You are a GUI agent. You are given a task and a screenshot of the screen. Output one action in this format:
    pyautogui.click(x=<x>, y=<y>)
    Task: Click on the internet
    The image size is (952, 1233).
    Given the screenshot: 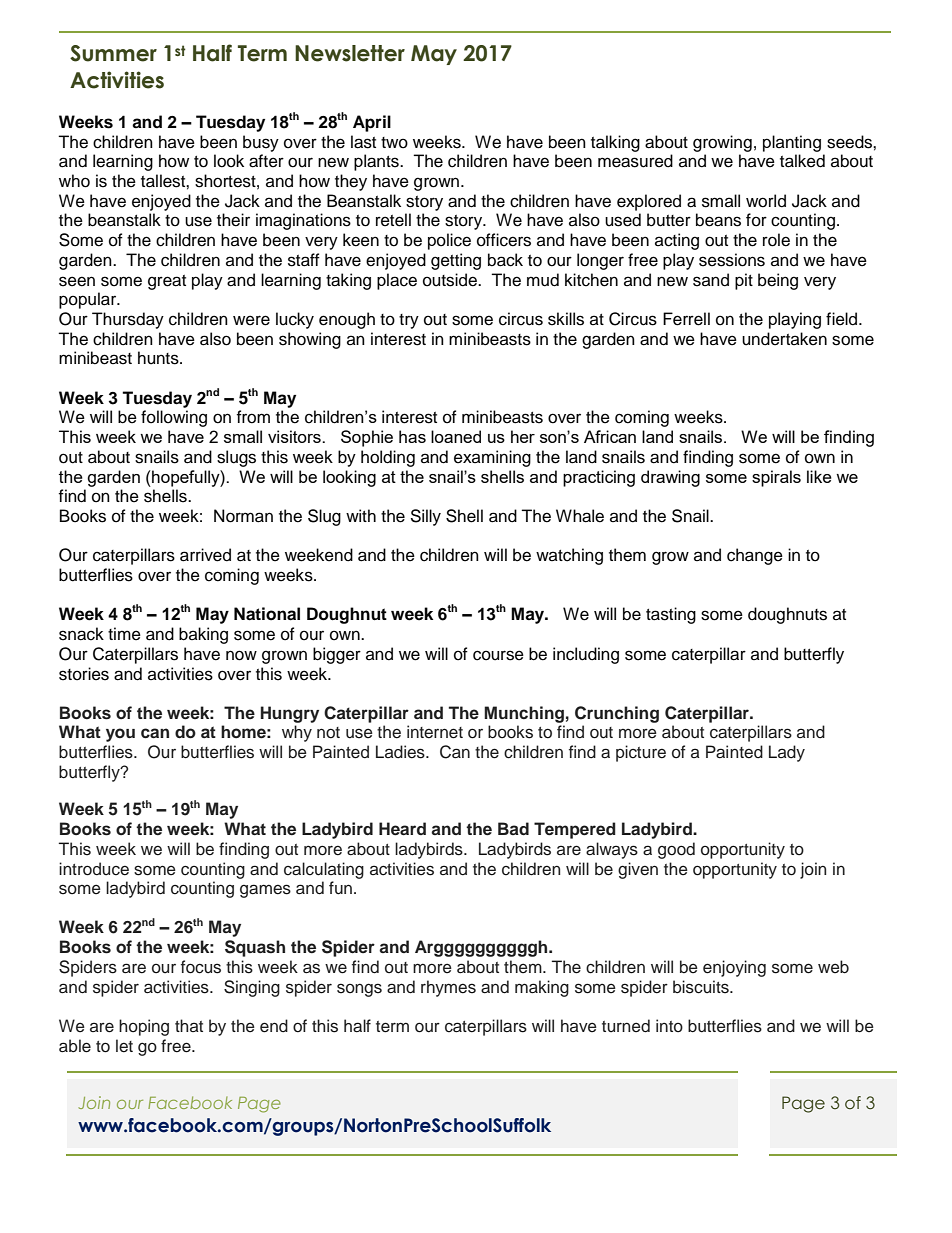 What is the action you would take?
    pyautogui.click(x=435, y=732)
